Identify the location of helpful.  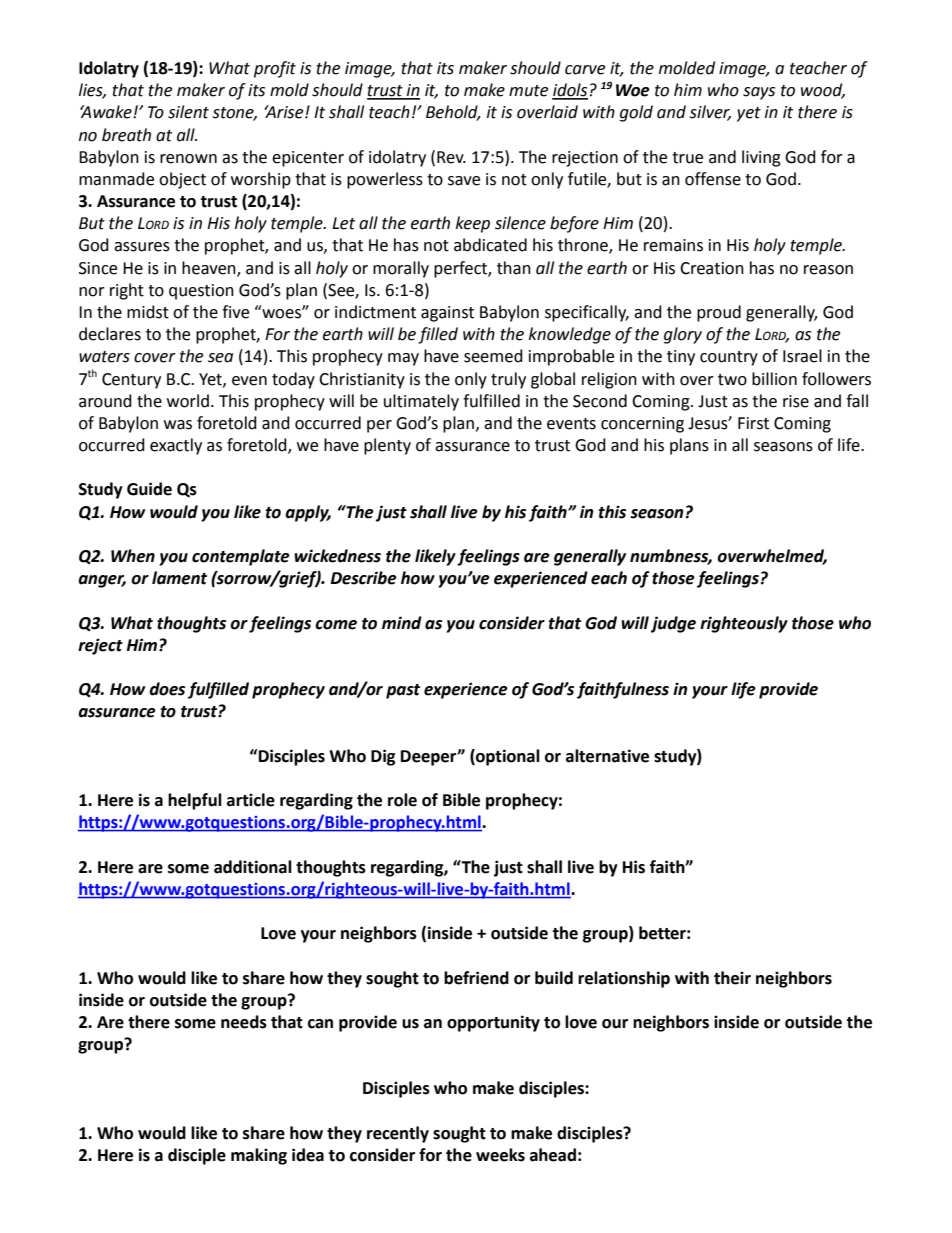
(195, 801).
